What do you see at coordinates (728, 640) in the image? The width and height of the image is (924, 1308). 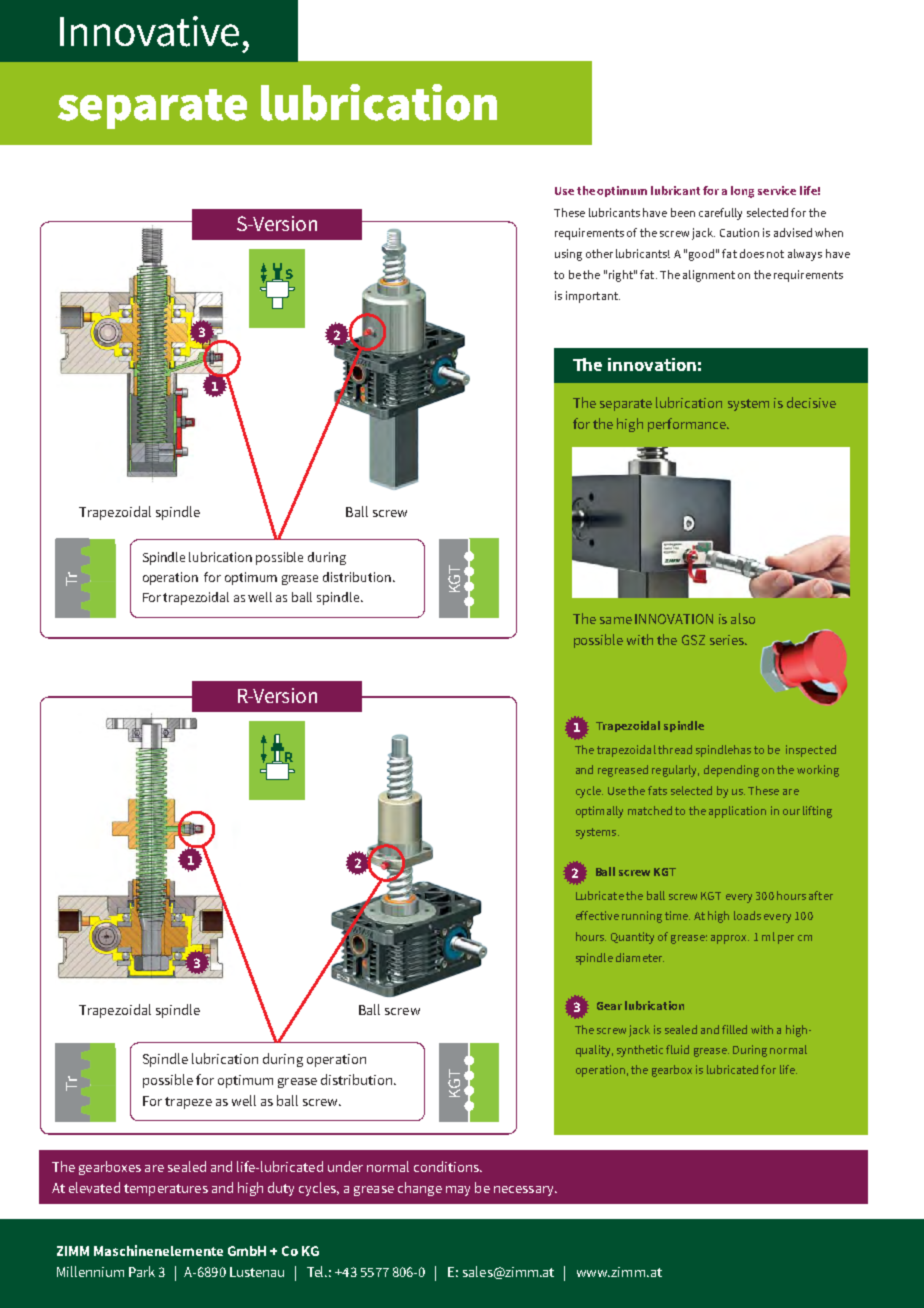 I see `series` at bounding box center [728, 640].
